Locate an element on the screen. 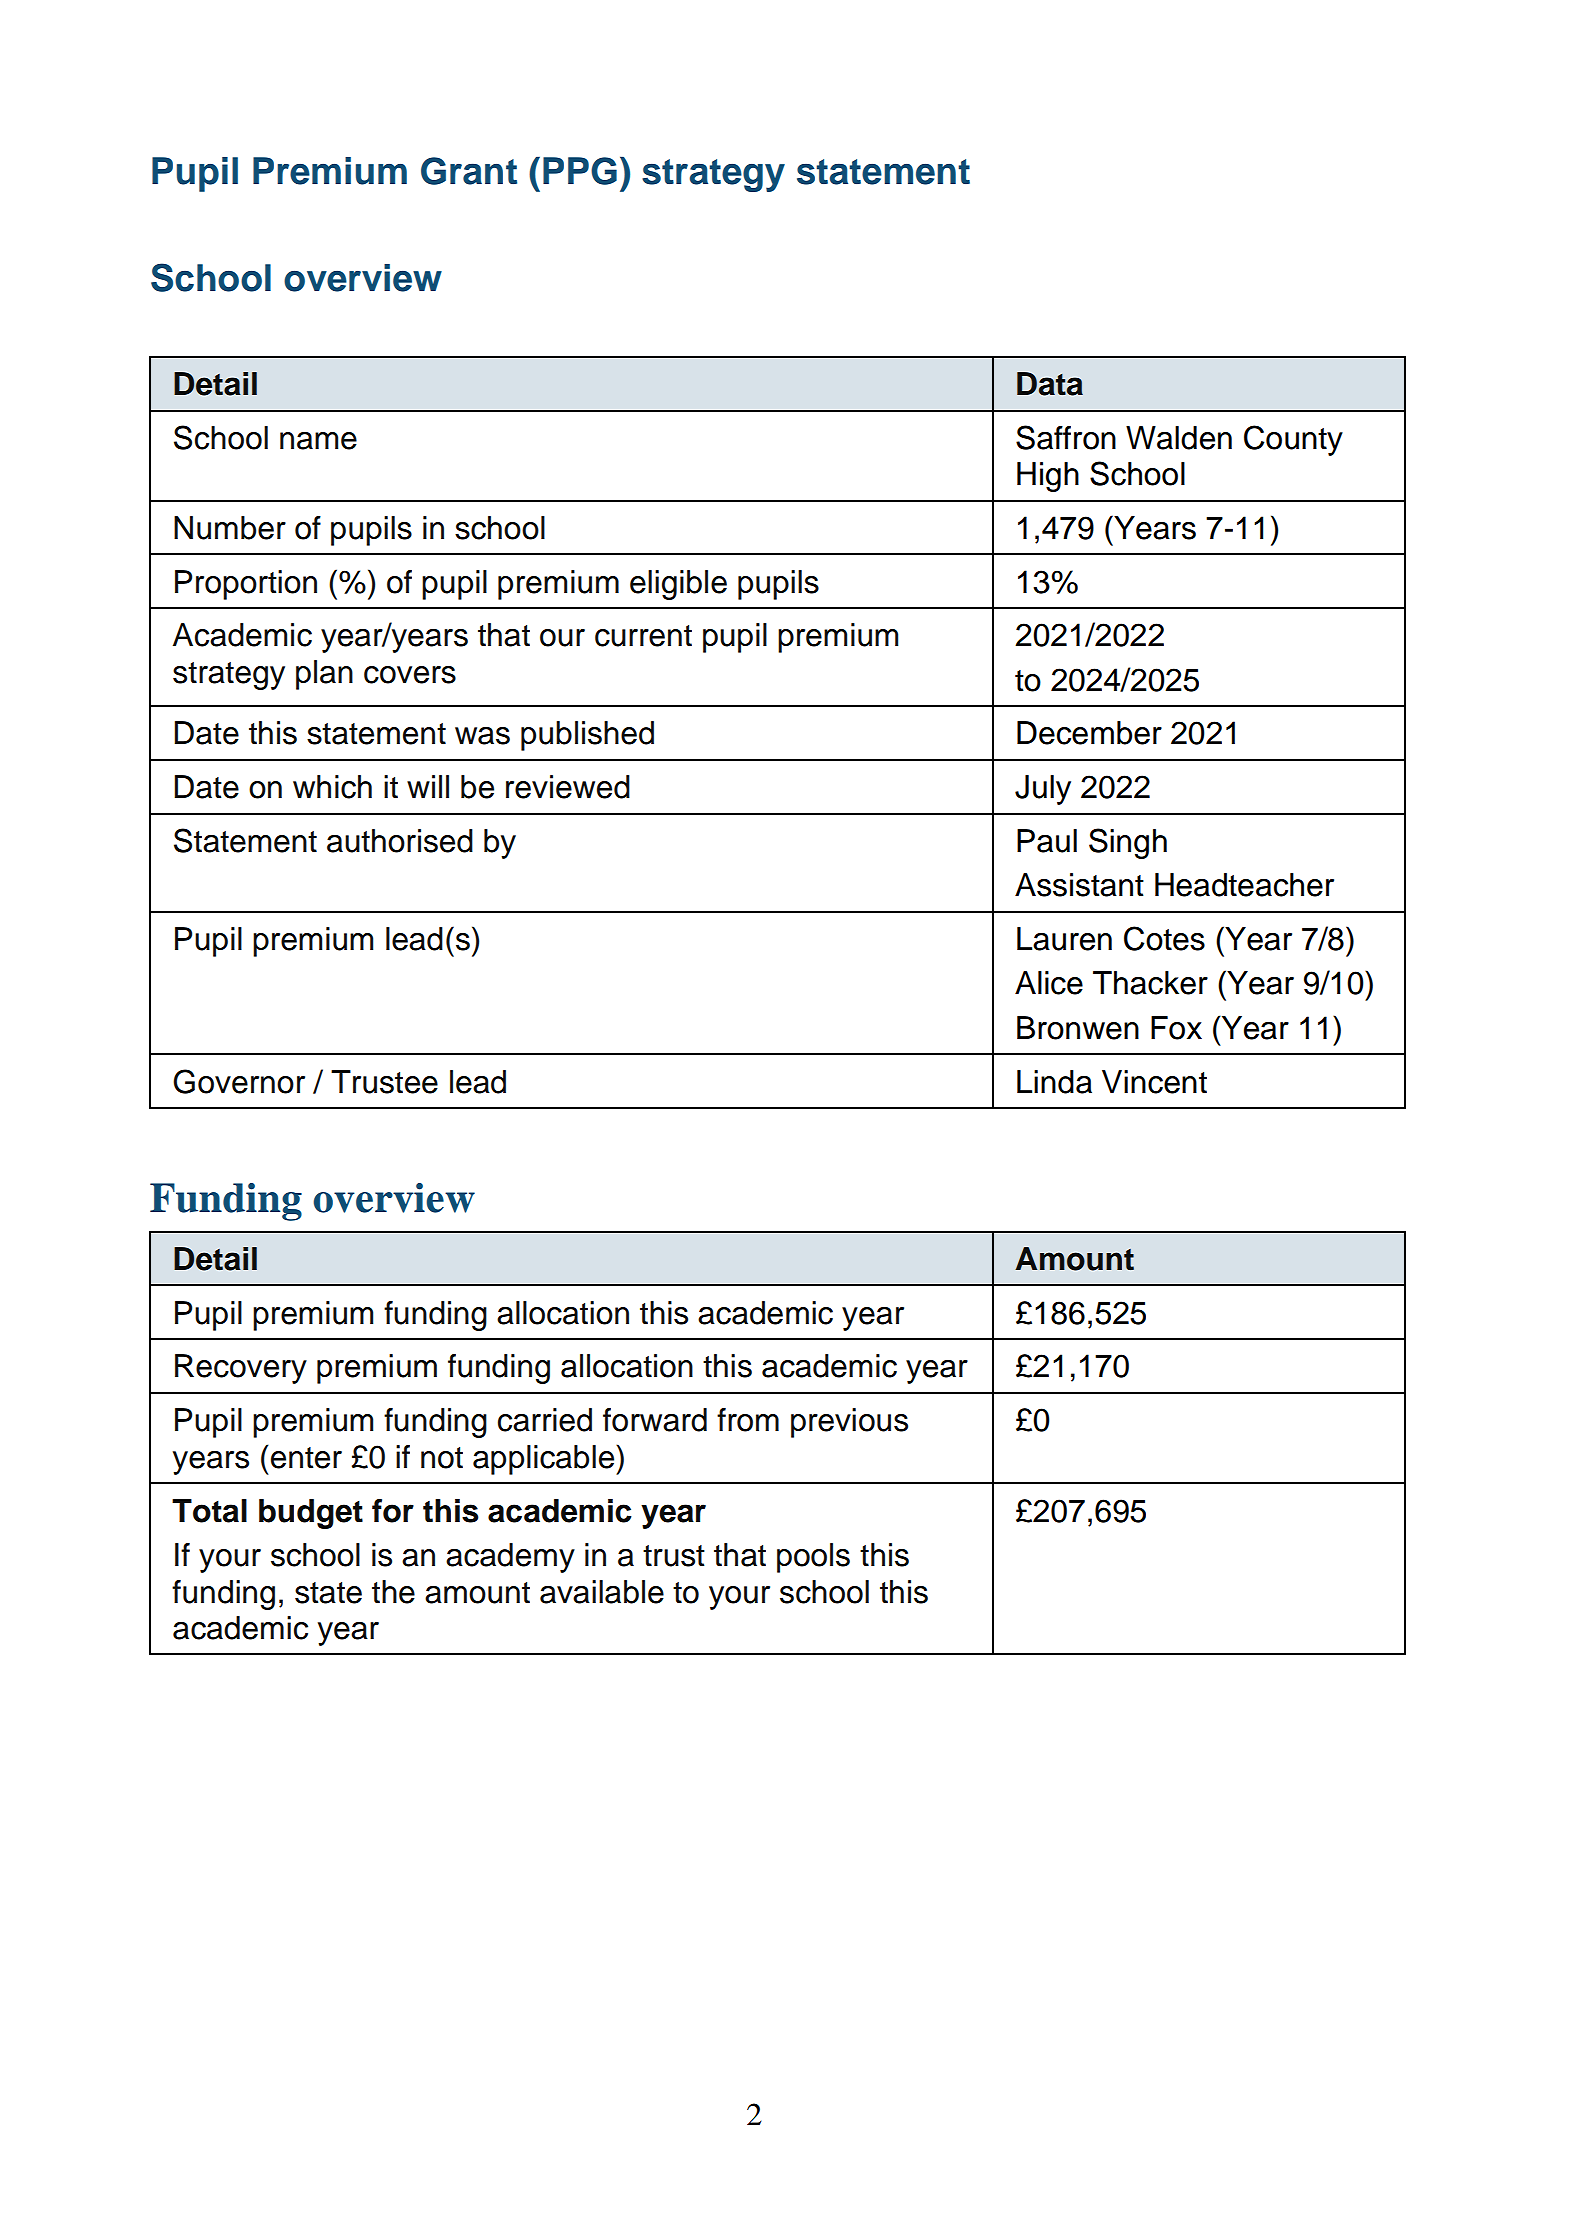  PPG is located at coordinates (580, 171).
